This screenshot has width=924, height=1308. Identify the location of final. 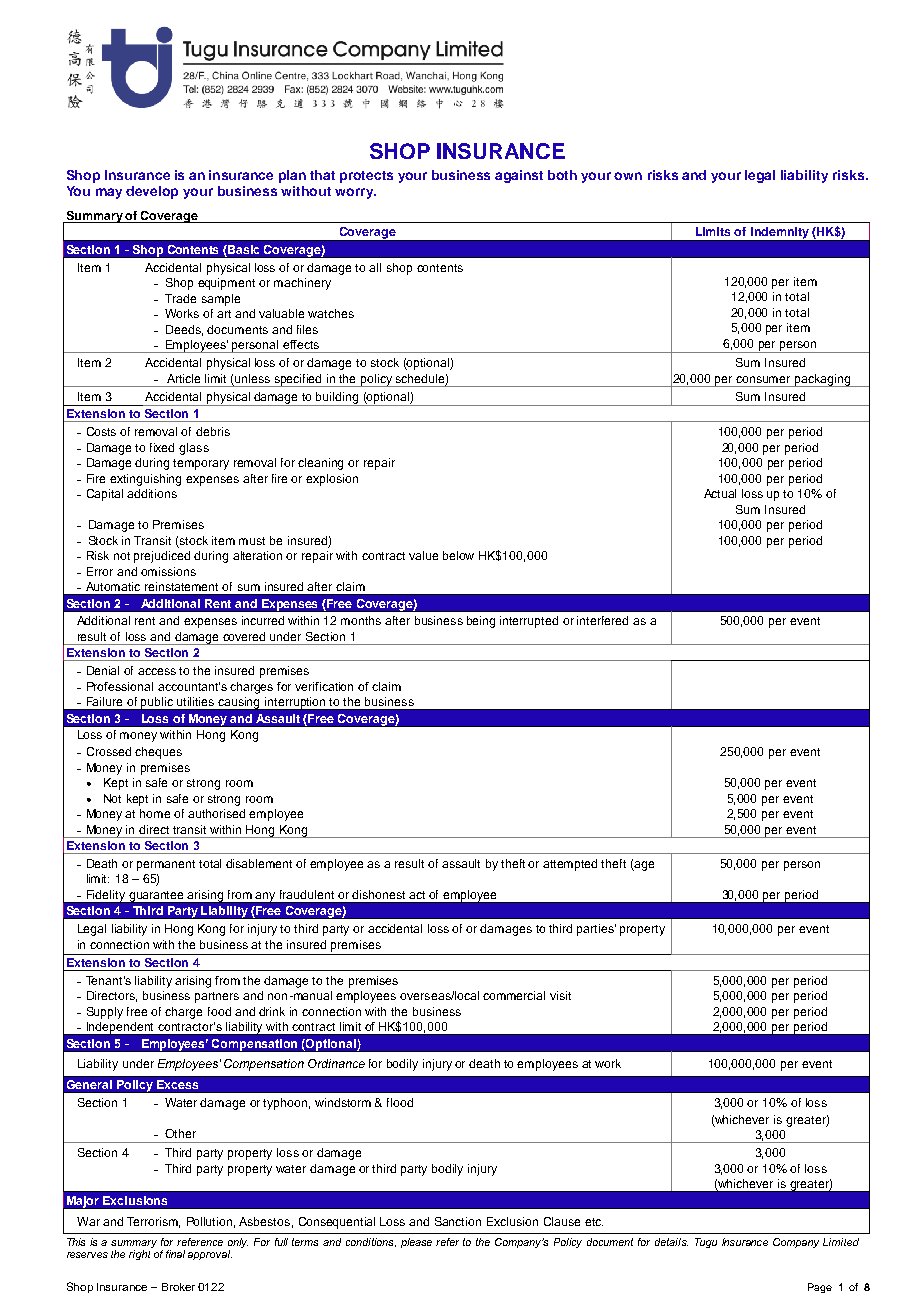
(175, 1254).
